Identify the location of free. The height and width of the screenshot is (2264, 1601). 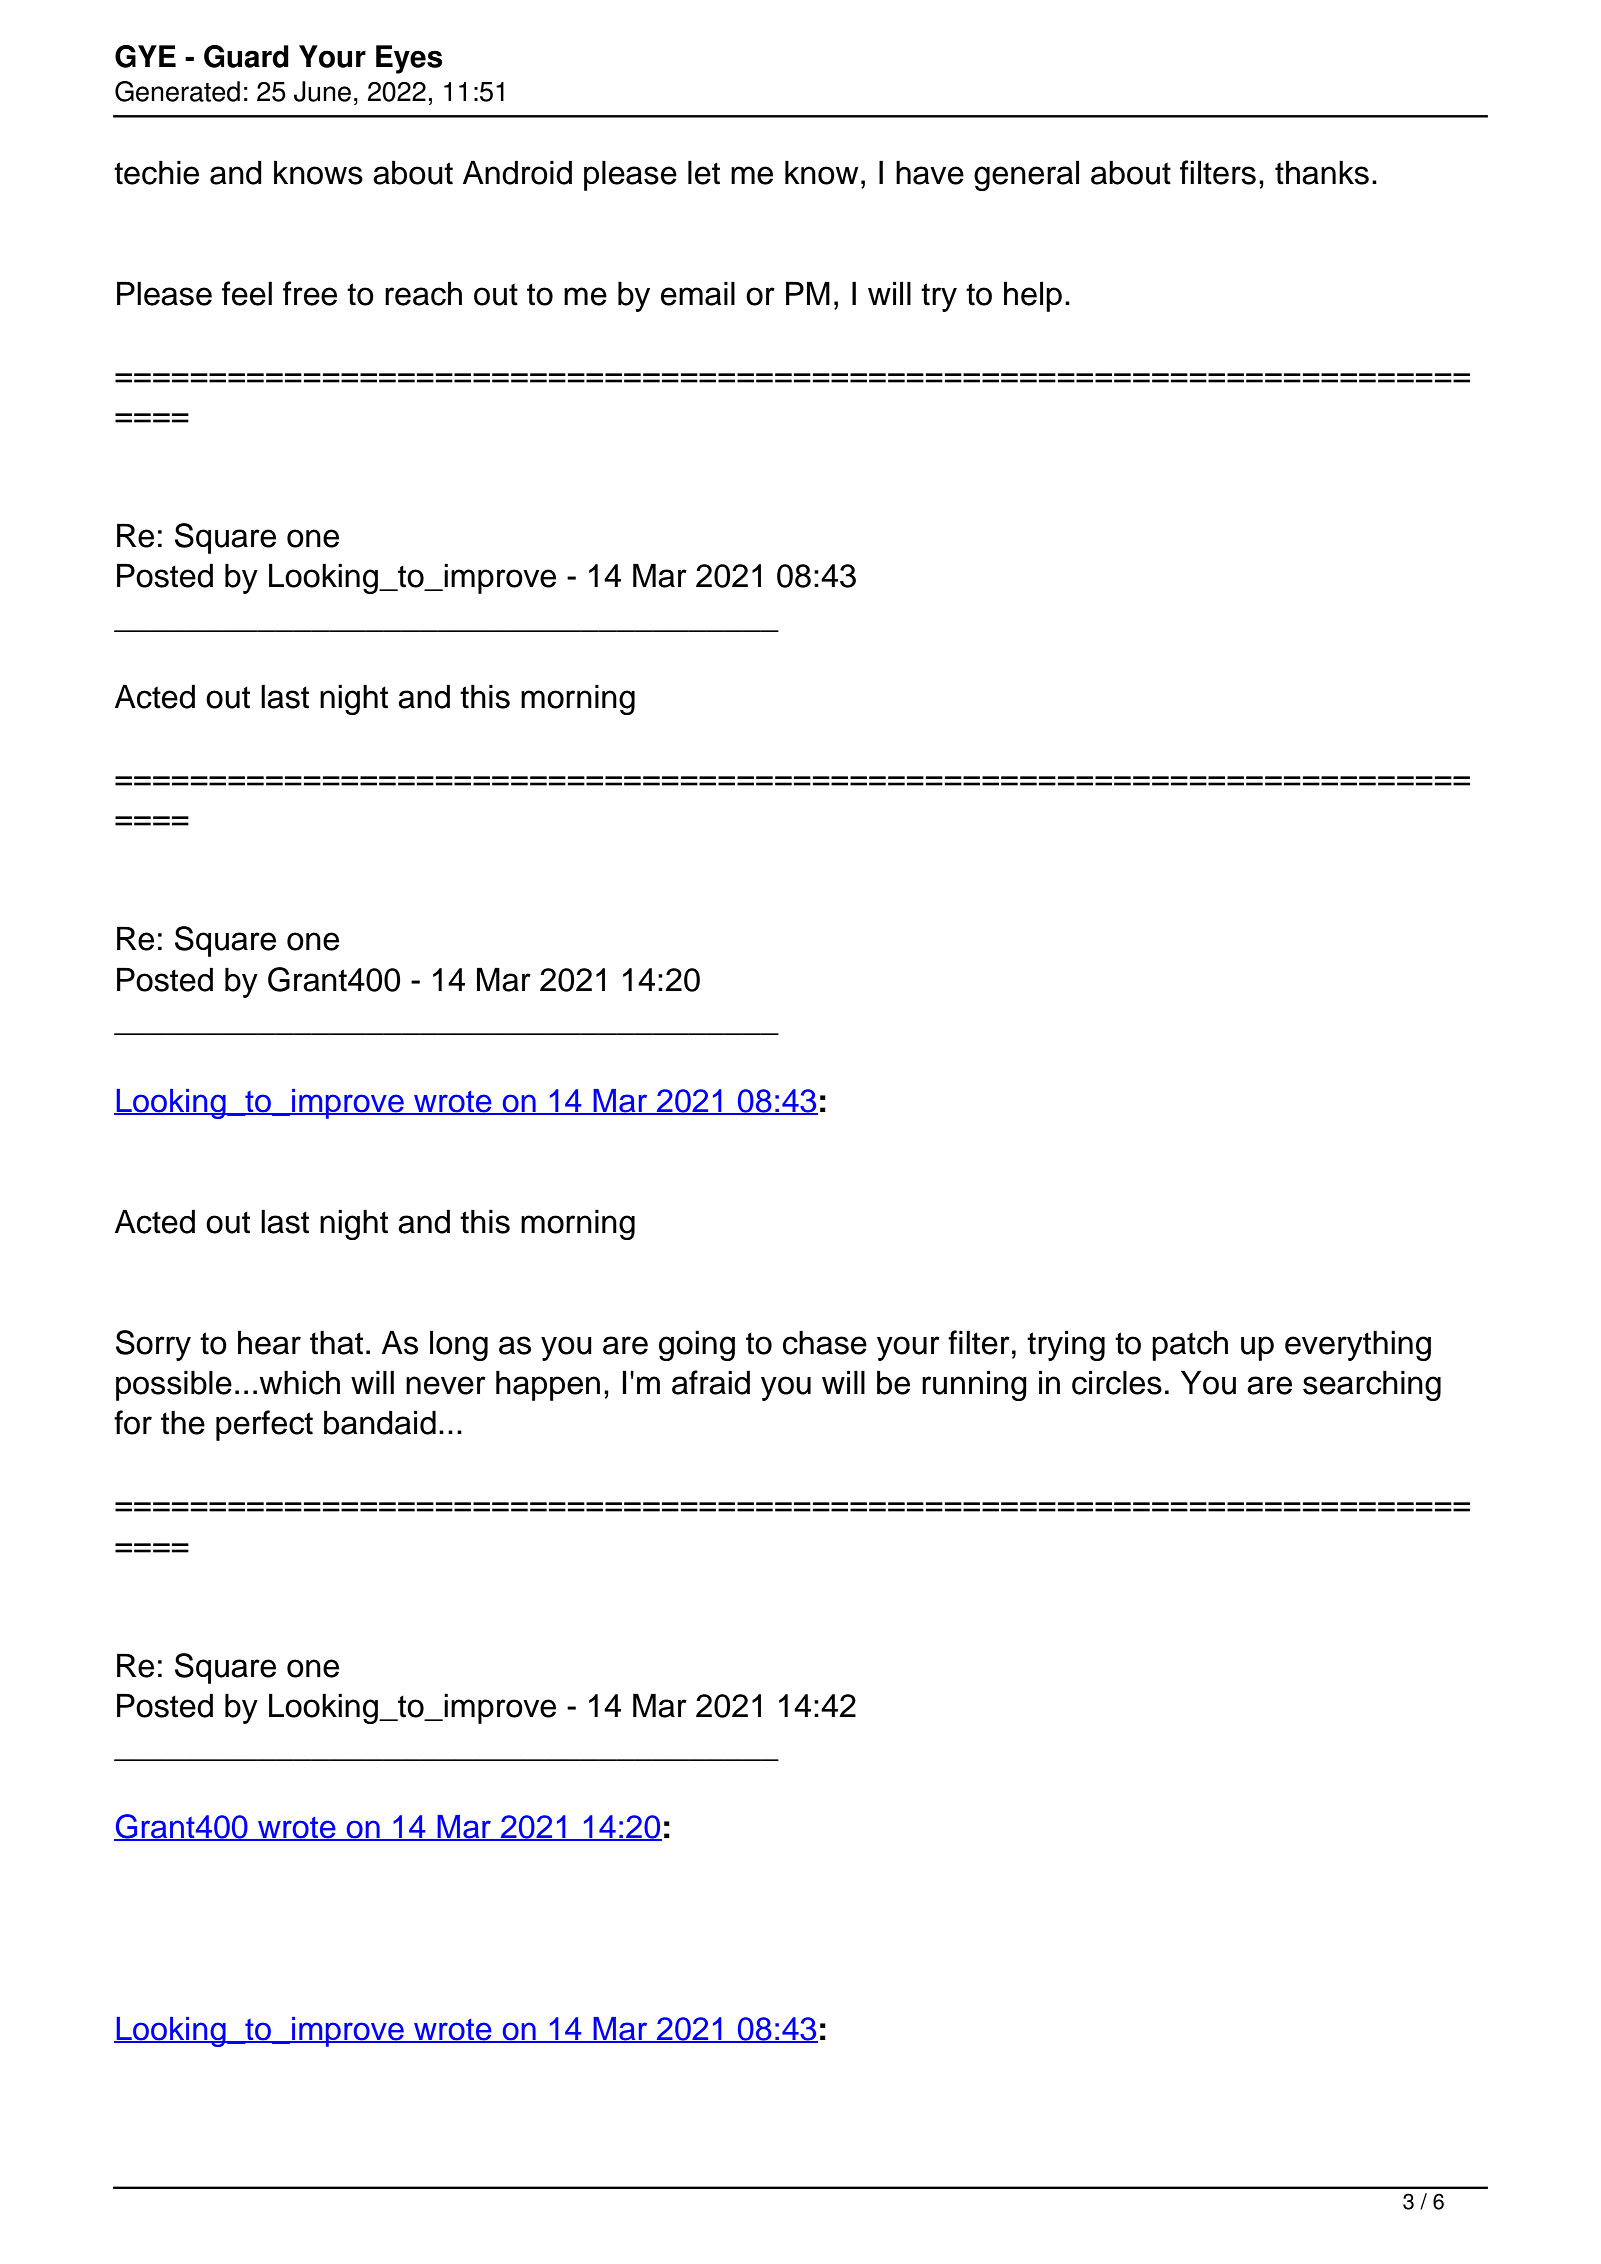
(310, 293).
